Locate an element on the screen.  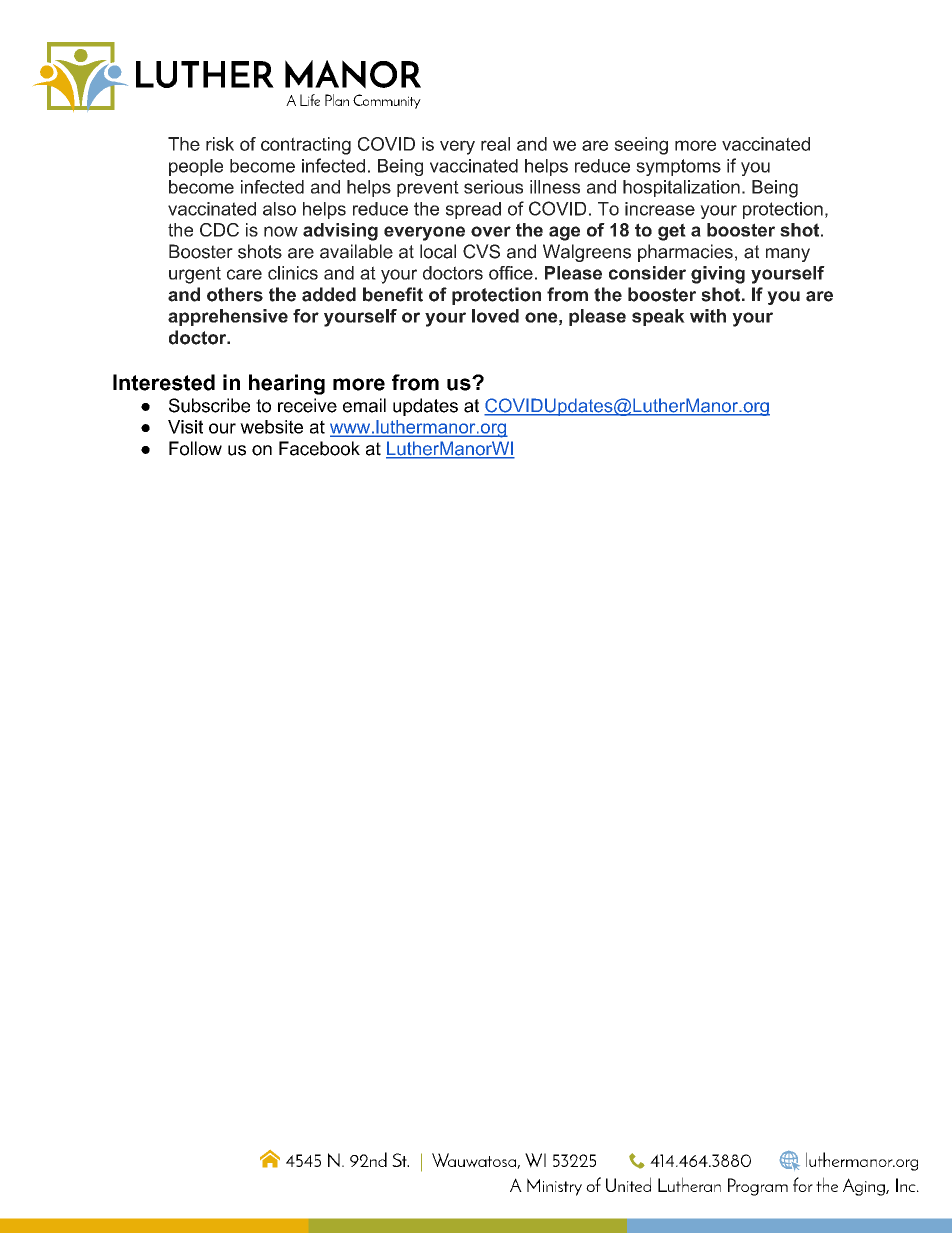
Follow is located at coordinates (195, 448).
